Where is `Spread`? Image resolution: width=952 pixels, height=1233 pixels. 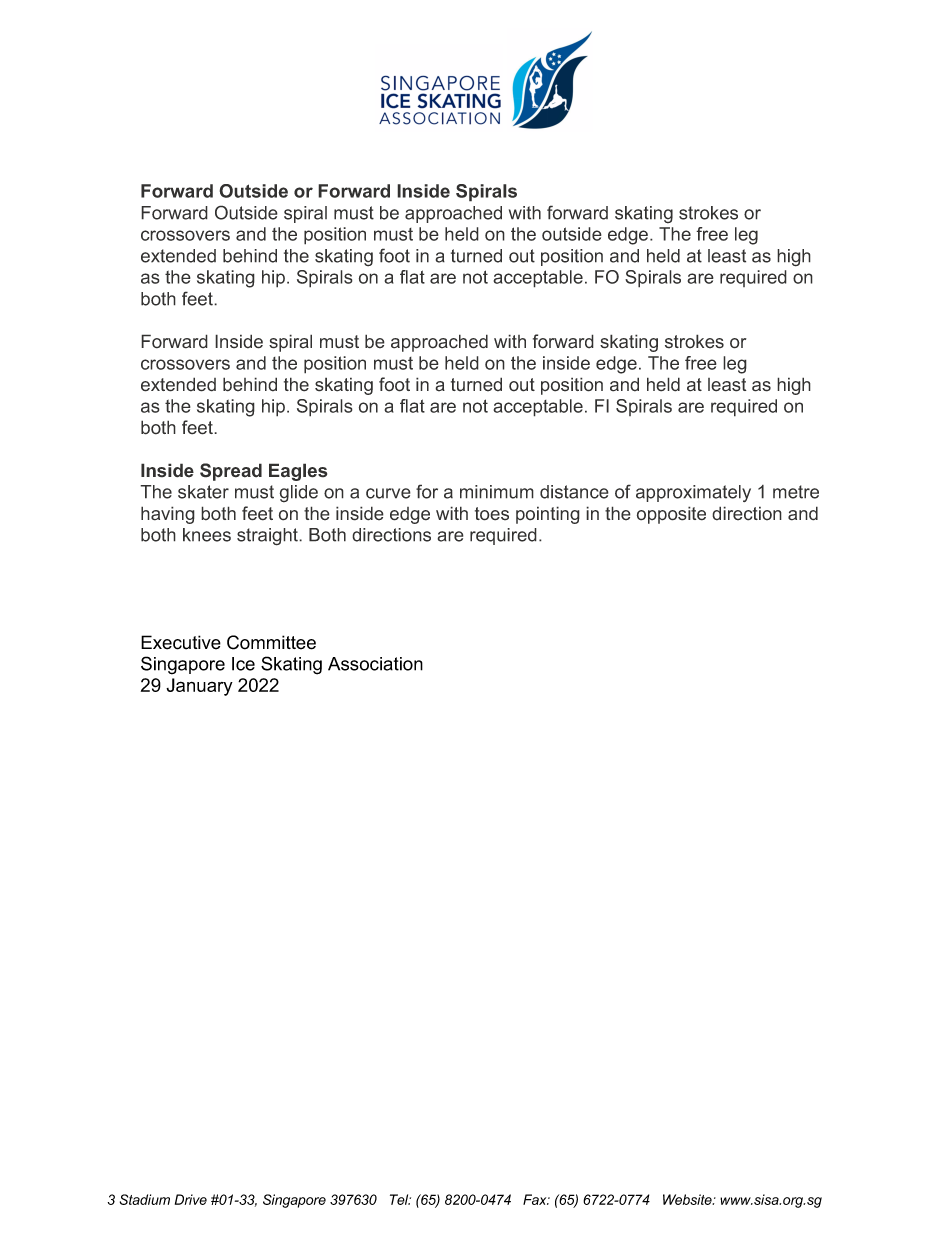 Spread is located at coordinates (231, 472).
